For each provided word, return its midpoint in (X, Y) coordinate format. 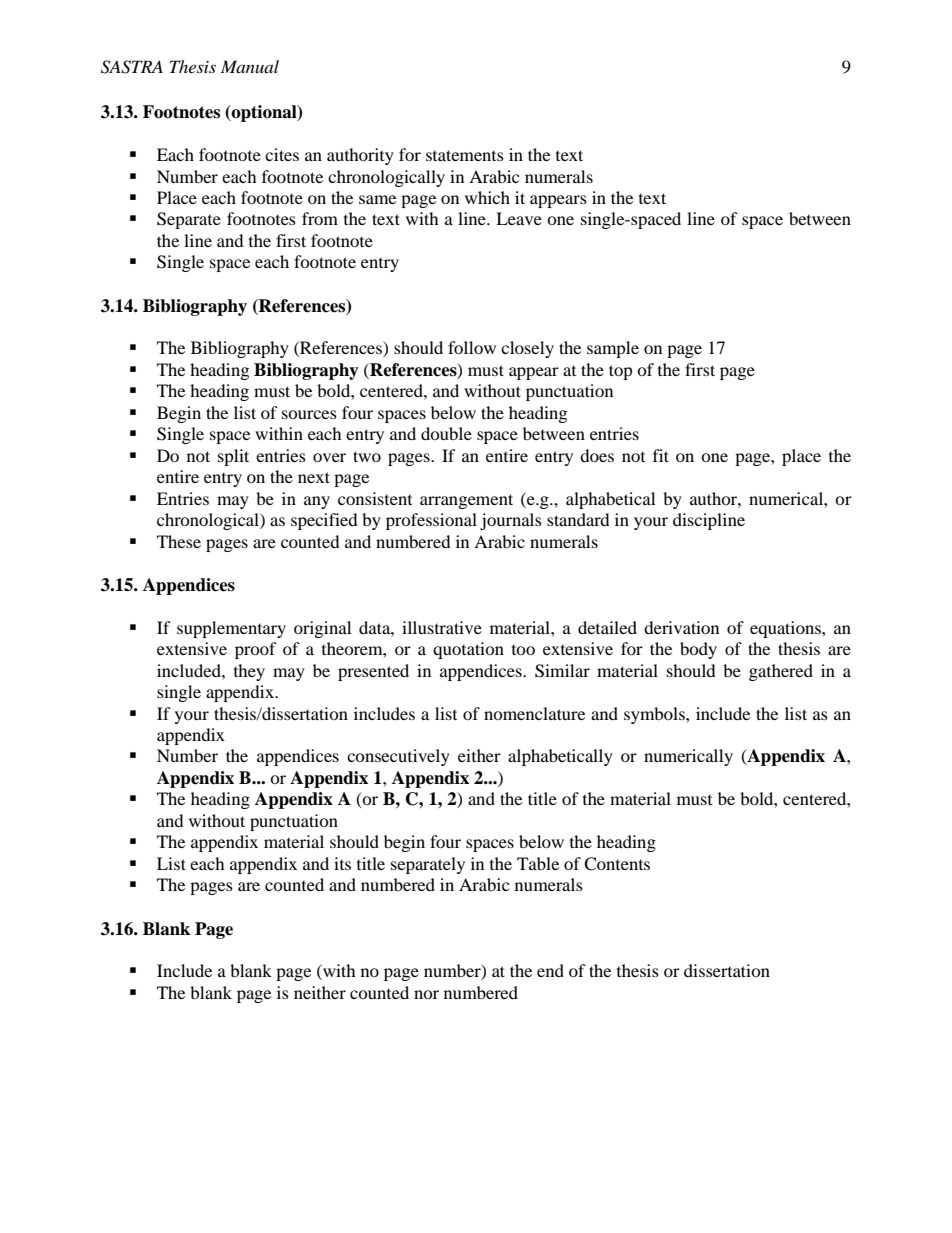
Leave (519, 218)
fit (661, 455)
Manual (250, 66)
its (342, 863)
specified (324, 521)
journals (511, 521)
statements (465, 155)
